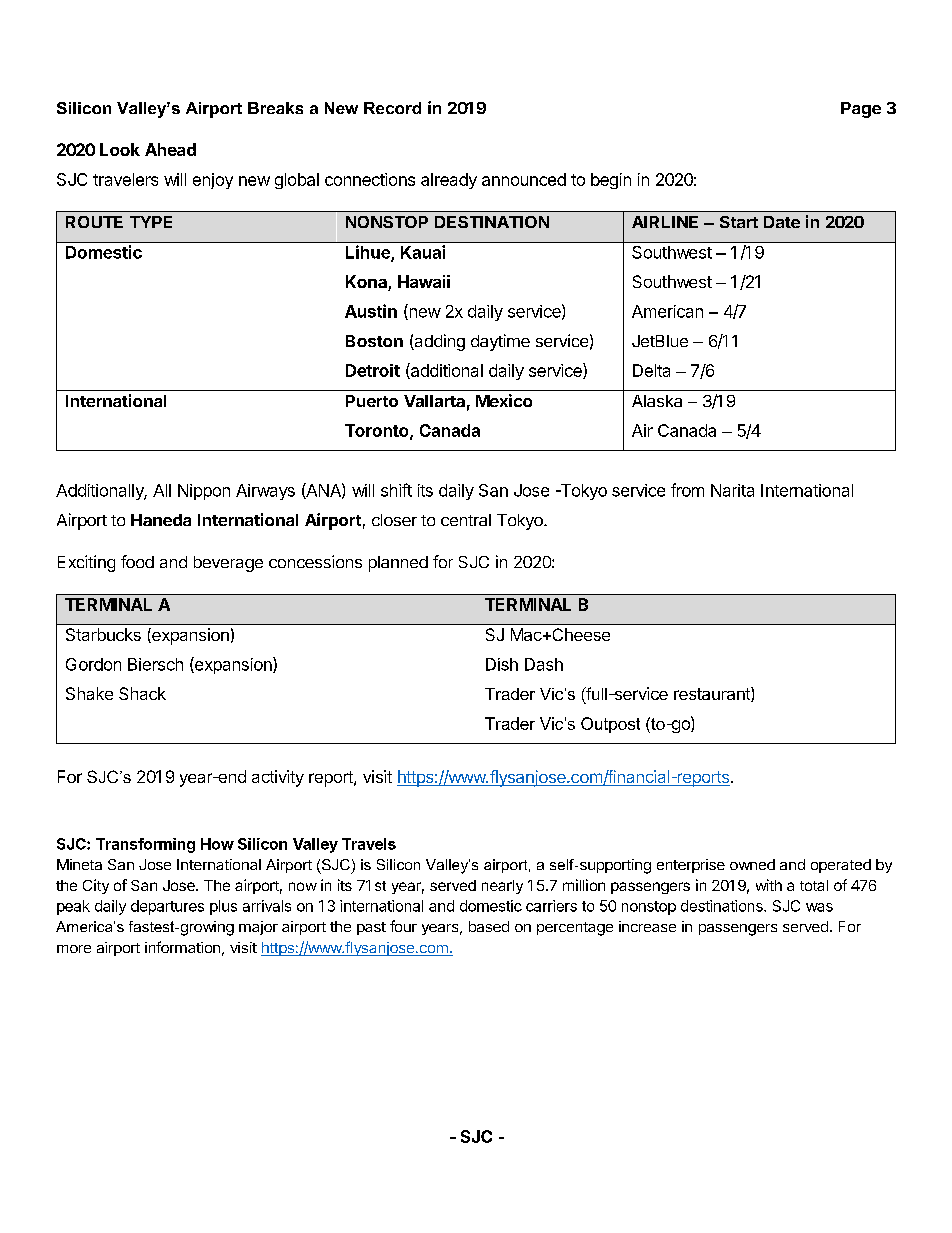 Image resolution: width=952 pixels, height=1233 pixels. Describe the element at coordinates (167, 907) in the document. I see `departures` at that location.
